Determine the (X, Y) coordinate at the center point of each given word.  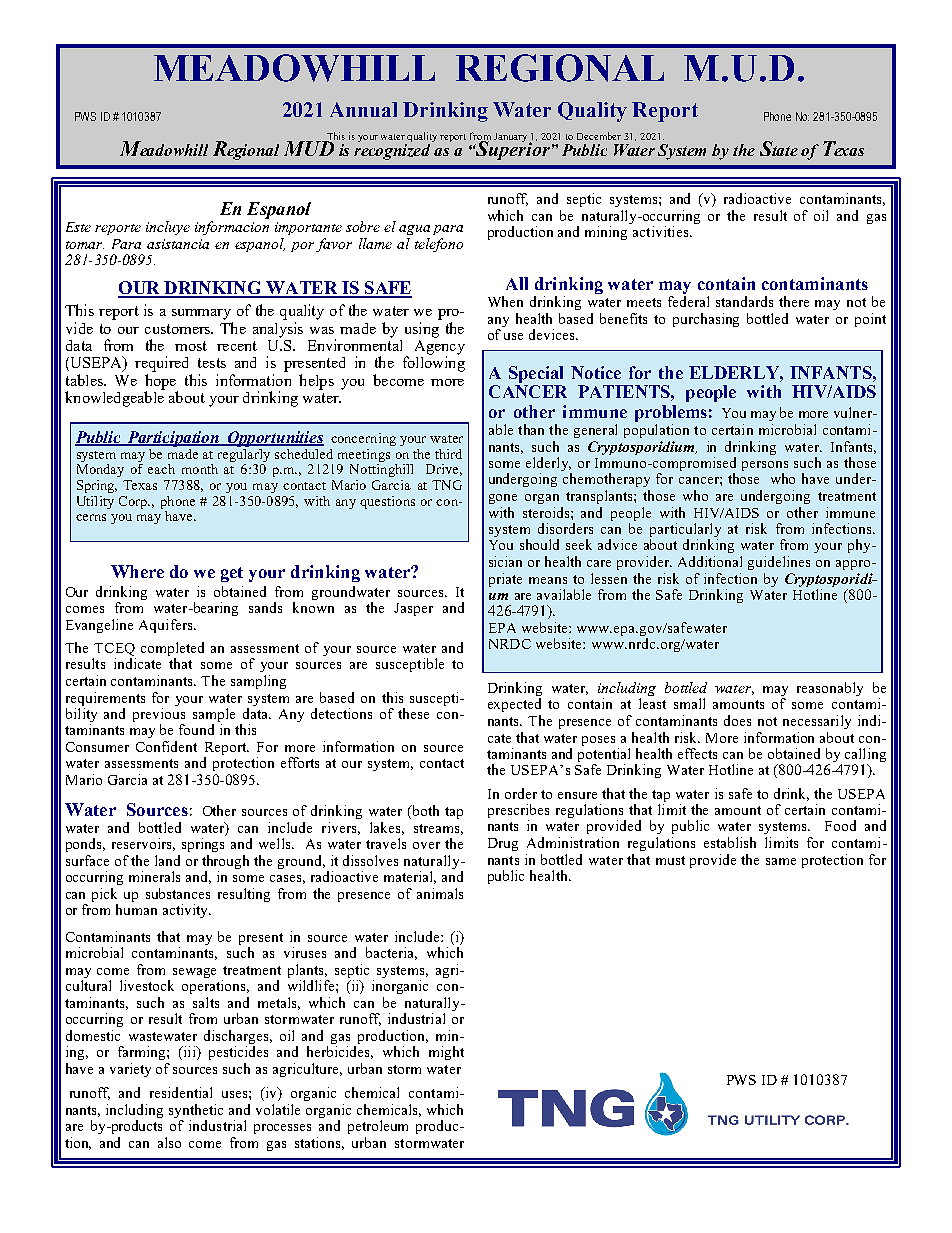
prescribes (518, 812)
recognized (394, 150)
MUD (309, 147)
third (448, 454)
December (599, 136)
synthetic (196, 1112)
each (161, 469)
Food (840, 825)
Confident (166, 746)
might (446, 1053)
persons (765, 467)
